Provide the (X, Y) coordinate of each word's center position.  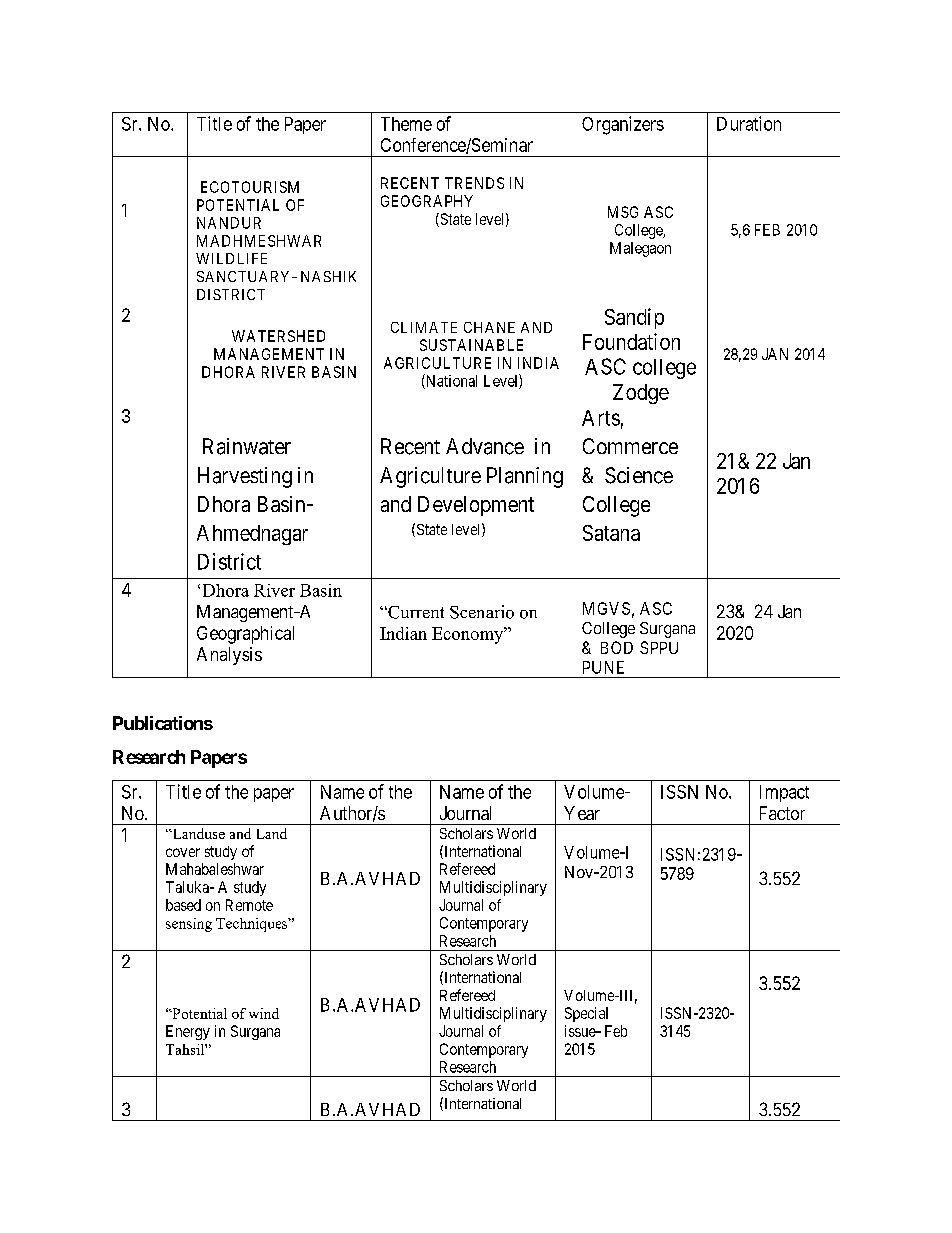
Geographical (245, 635)
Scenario (482, 612)
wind (264, 1013)
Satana (611, 533)
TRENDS (474, 183)
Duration (749, 123)
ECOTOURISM (250, 187)
